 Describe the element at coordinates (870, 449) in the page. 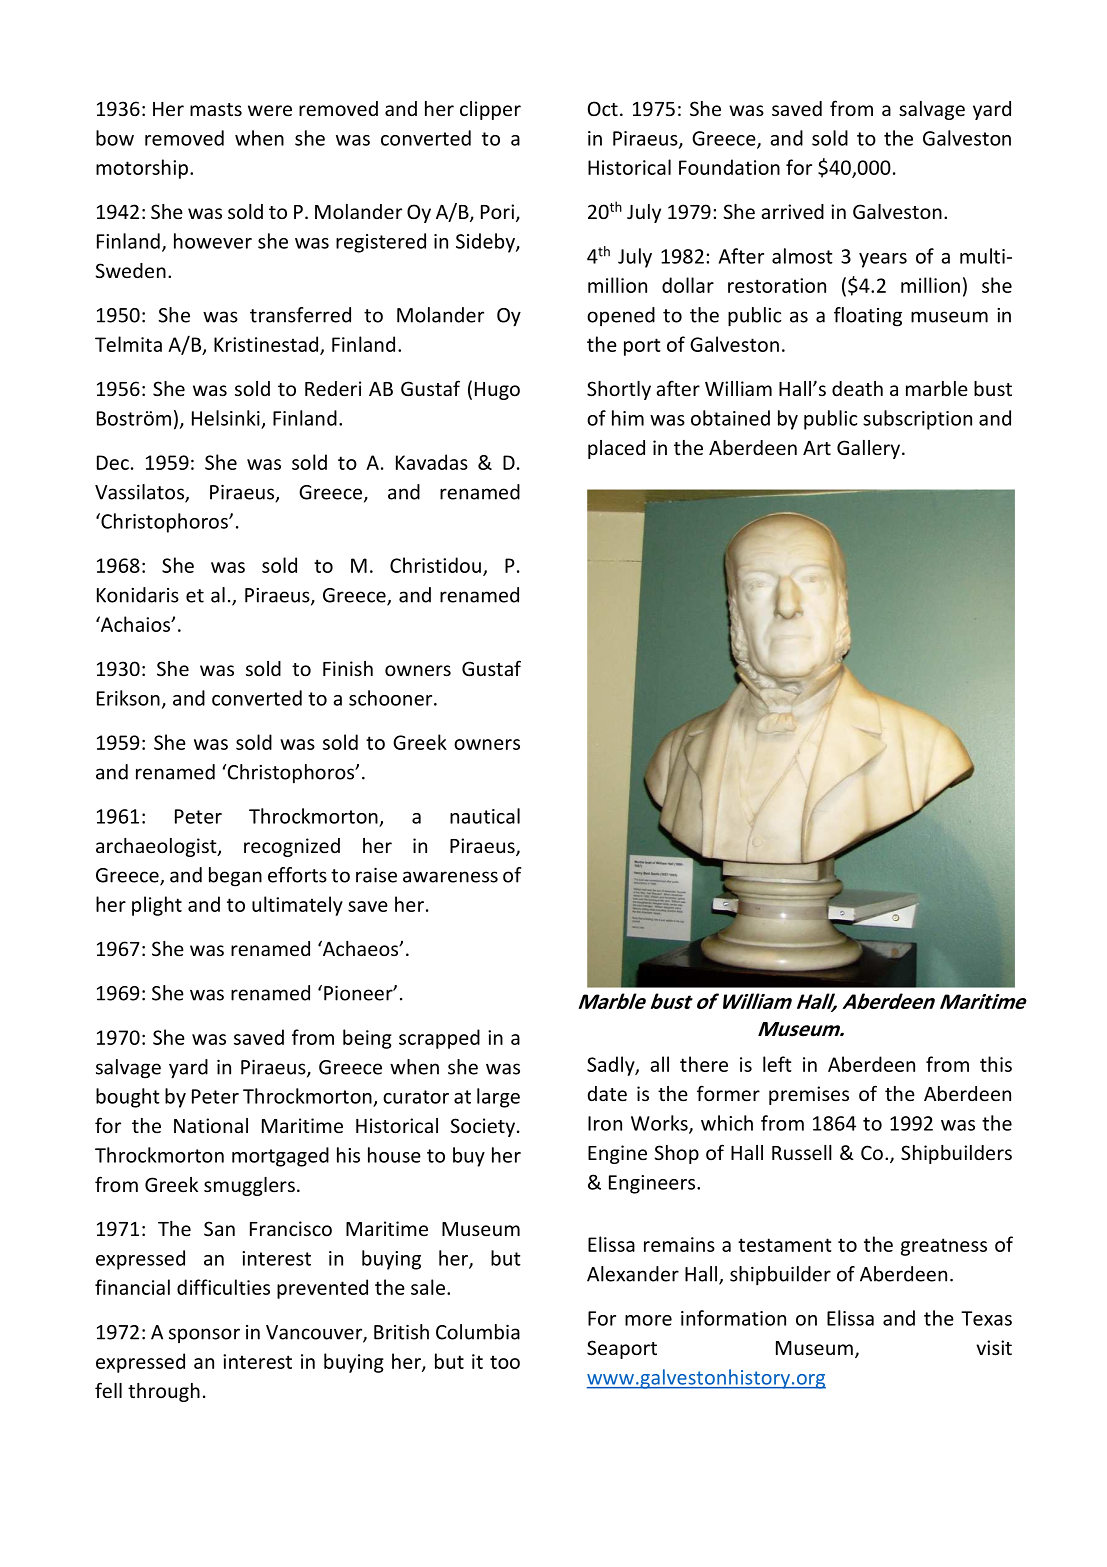

I see `Gallery` at that location.
